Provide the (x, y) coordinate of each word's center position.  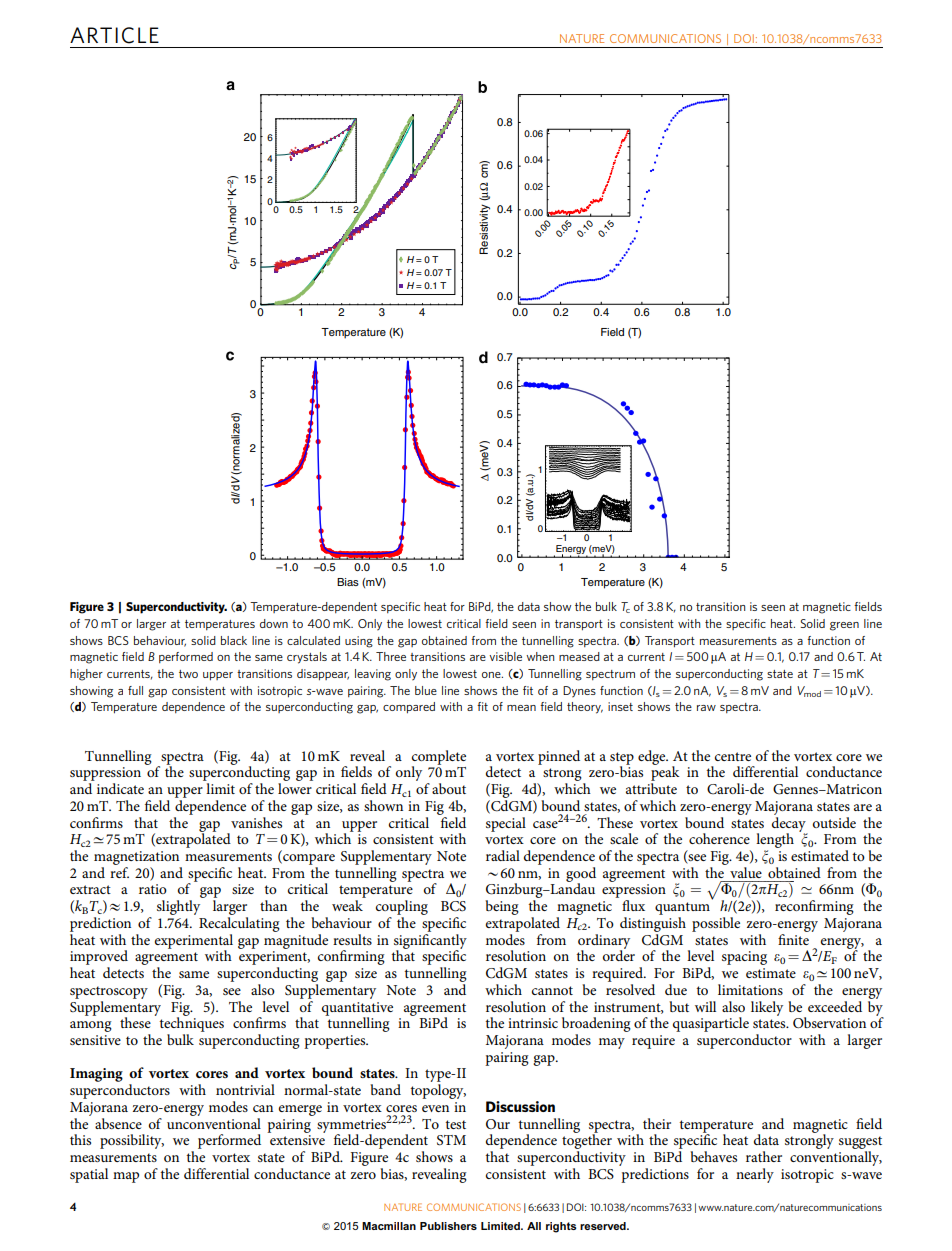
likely (767, 1008)
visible (505, 656)
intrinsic (533, 1023)
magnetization (136, 858)
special (506, 824)
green (844, 626)
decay (790, 824)
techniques (191, 1023)
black (234, 640)
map (126, 1177)
